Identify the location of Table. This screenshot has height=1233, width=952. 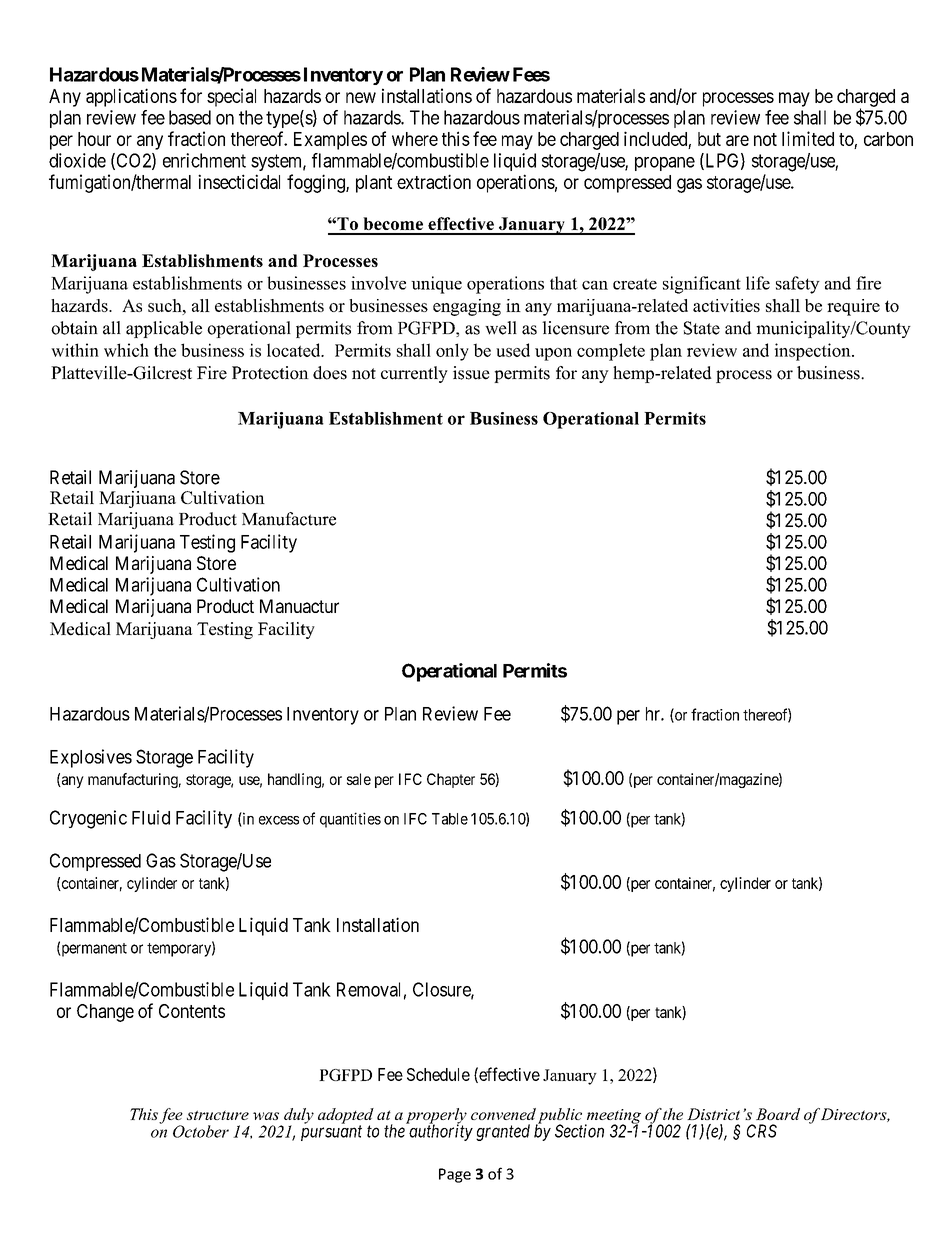
(450, 819).
